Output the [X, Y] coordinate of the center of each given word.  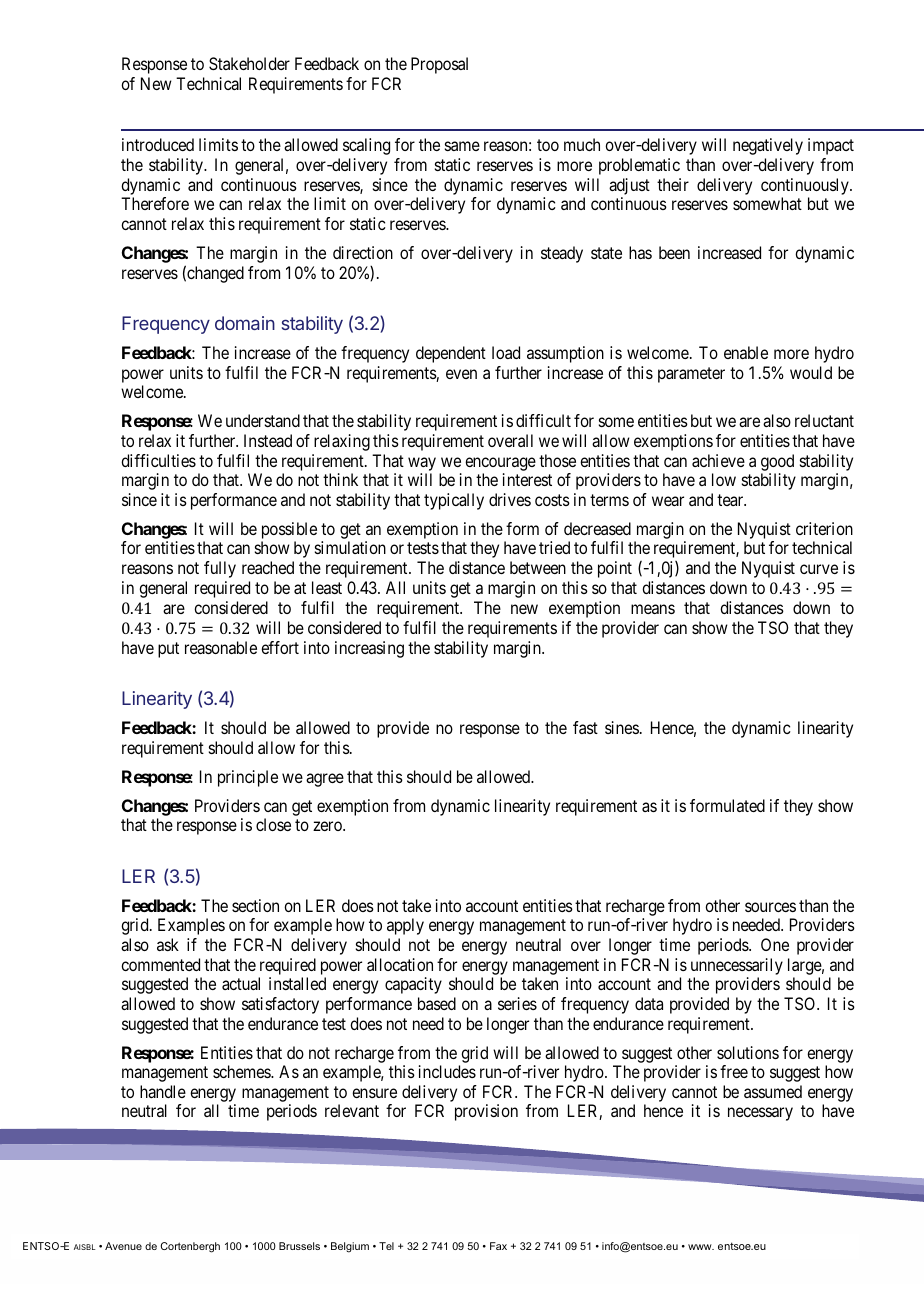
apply [405, 926]
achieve [718, 460]
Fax [498, 1246]
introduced [158, 144]
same [462, 146]
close [273, 824]
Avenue [123, 1246]
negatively [768, 146]
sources [770, 907]
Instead [268, 440]
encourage [500, 464]
